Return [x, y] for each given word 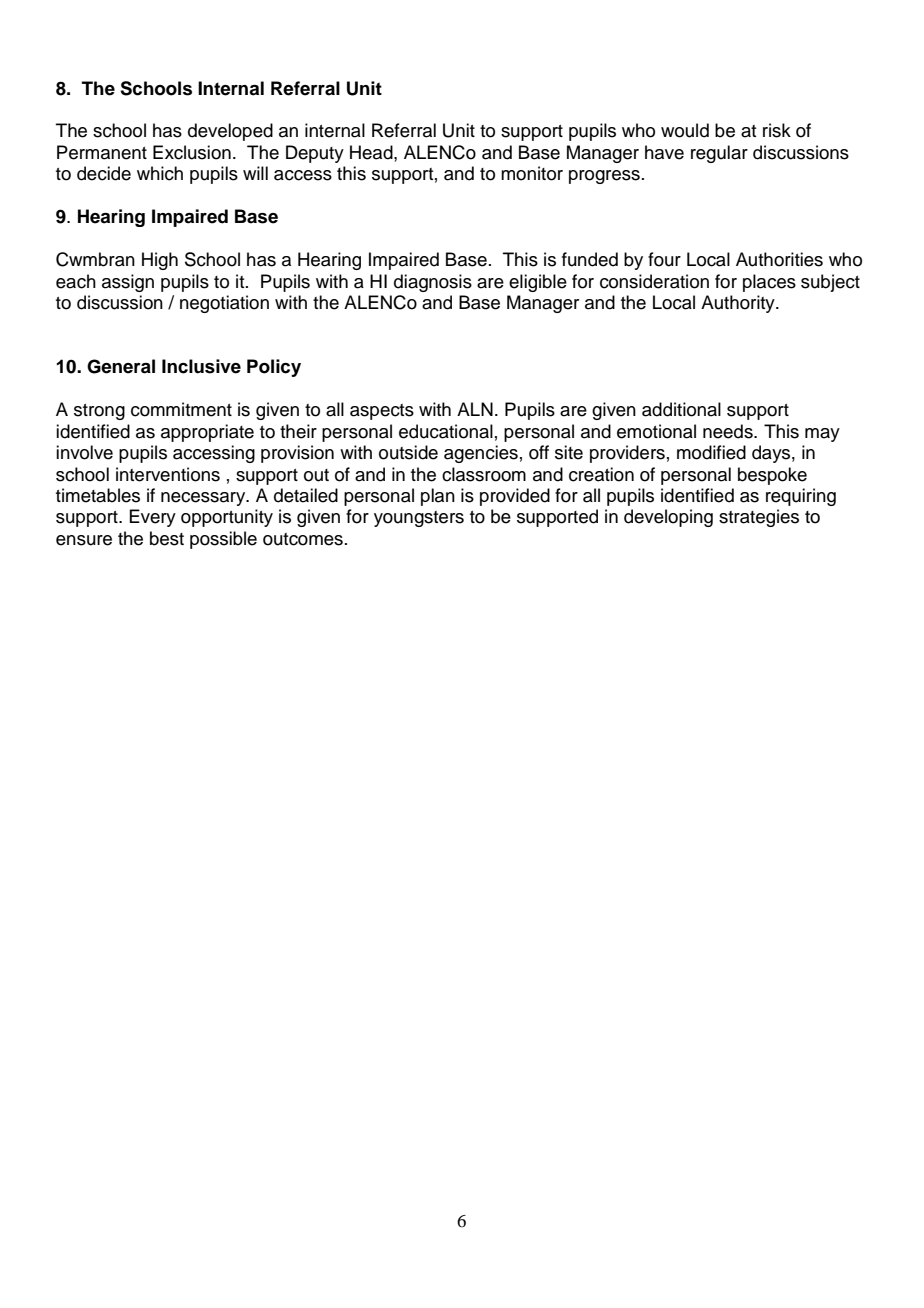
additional [681, 409]
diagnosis [433, 283]
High [160, 261]
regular [719, 154]
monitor [532, 173]
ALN [475, 409]
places [769, 283]
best [167, 538]
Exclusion [192, 152]
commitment [181, 409]
